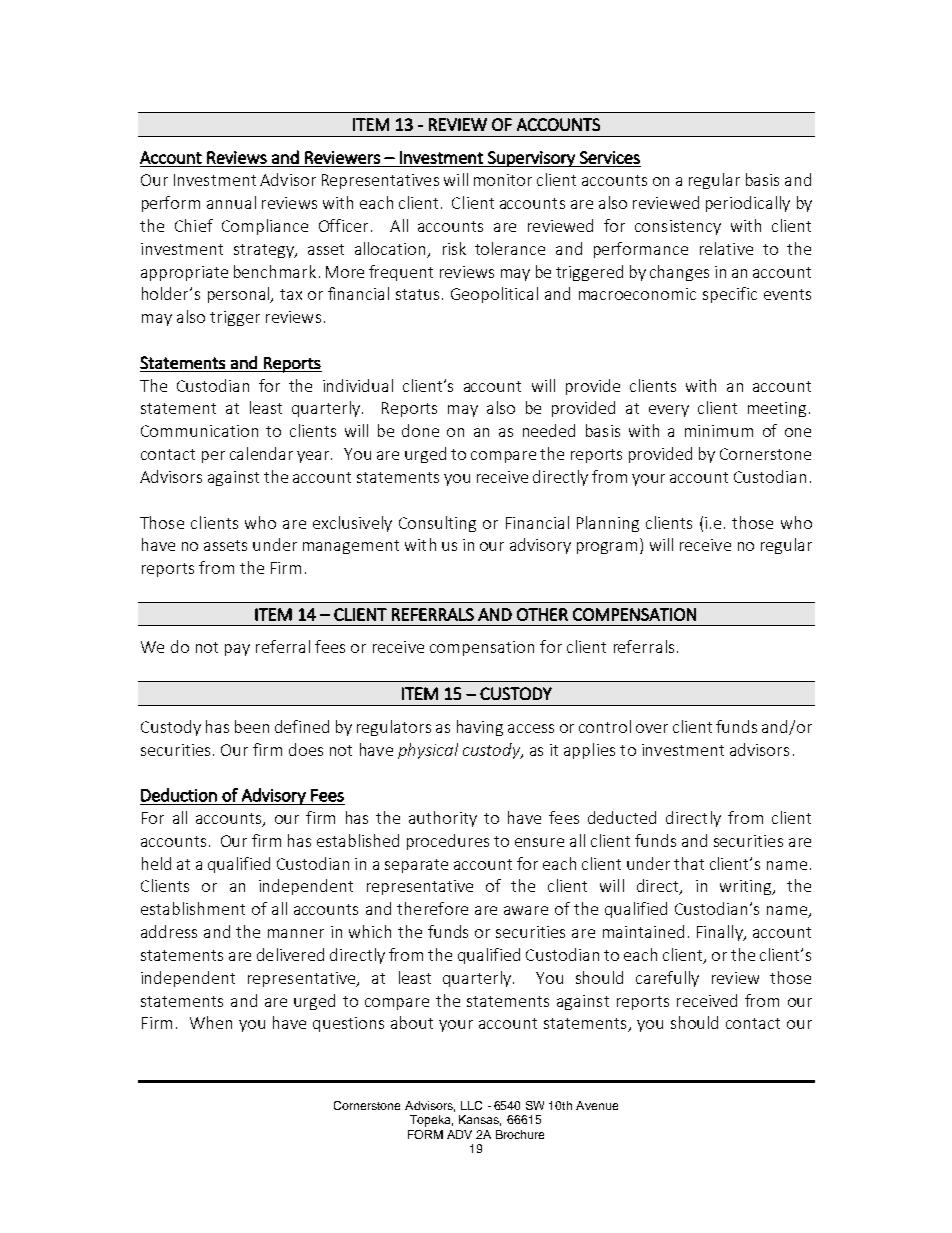  I want to click on done, so click(420, 430).
